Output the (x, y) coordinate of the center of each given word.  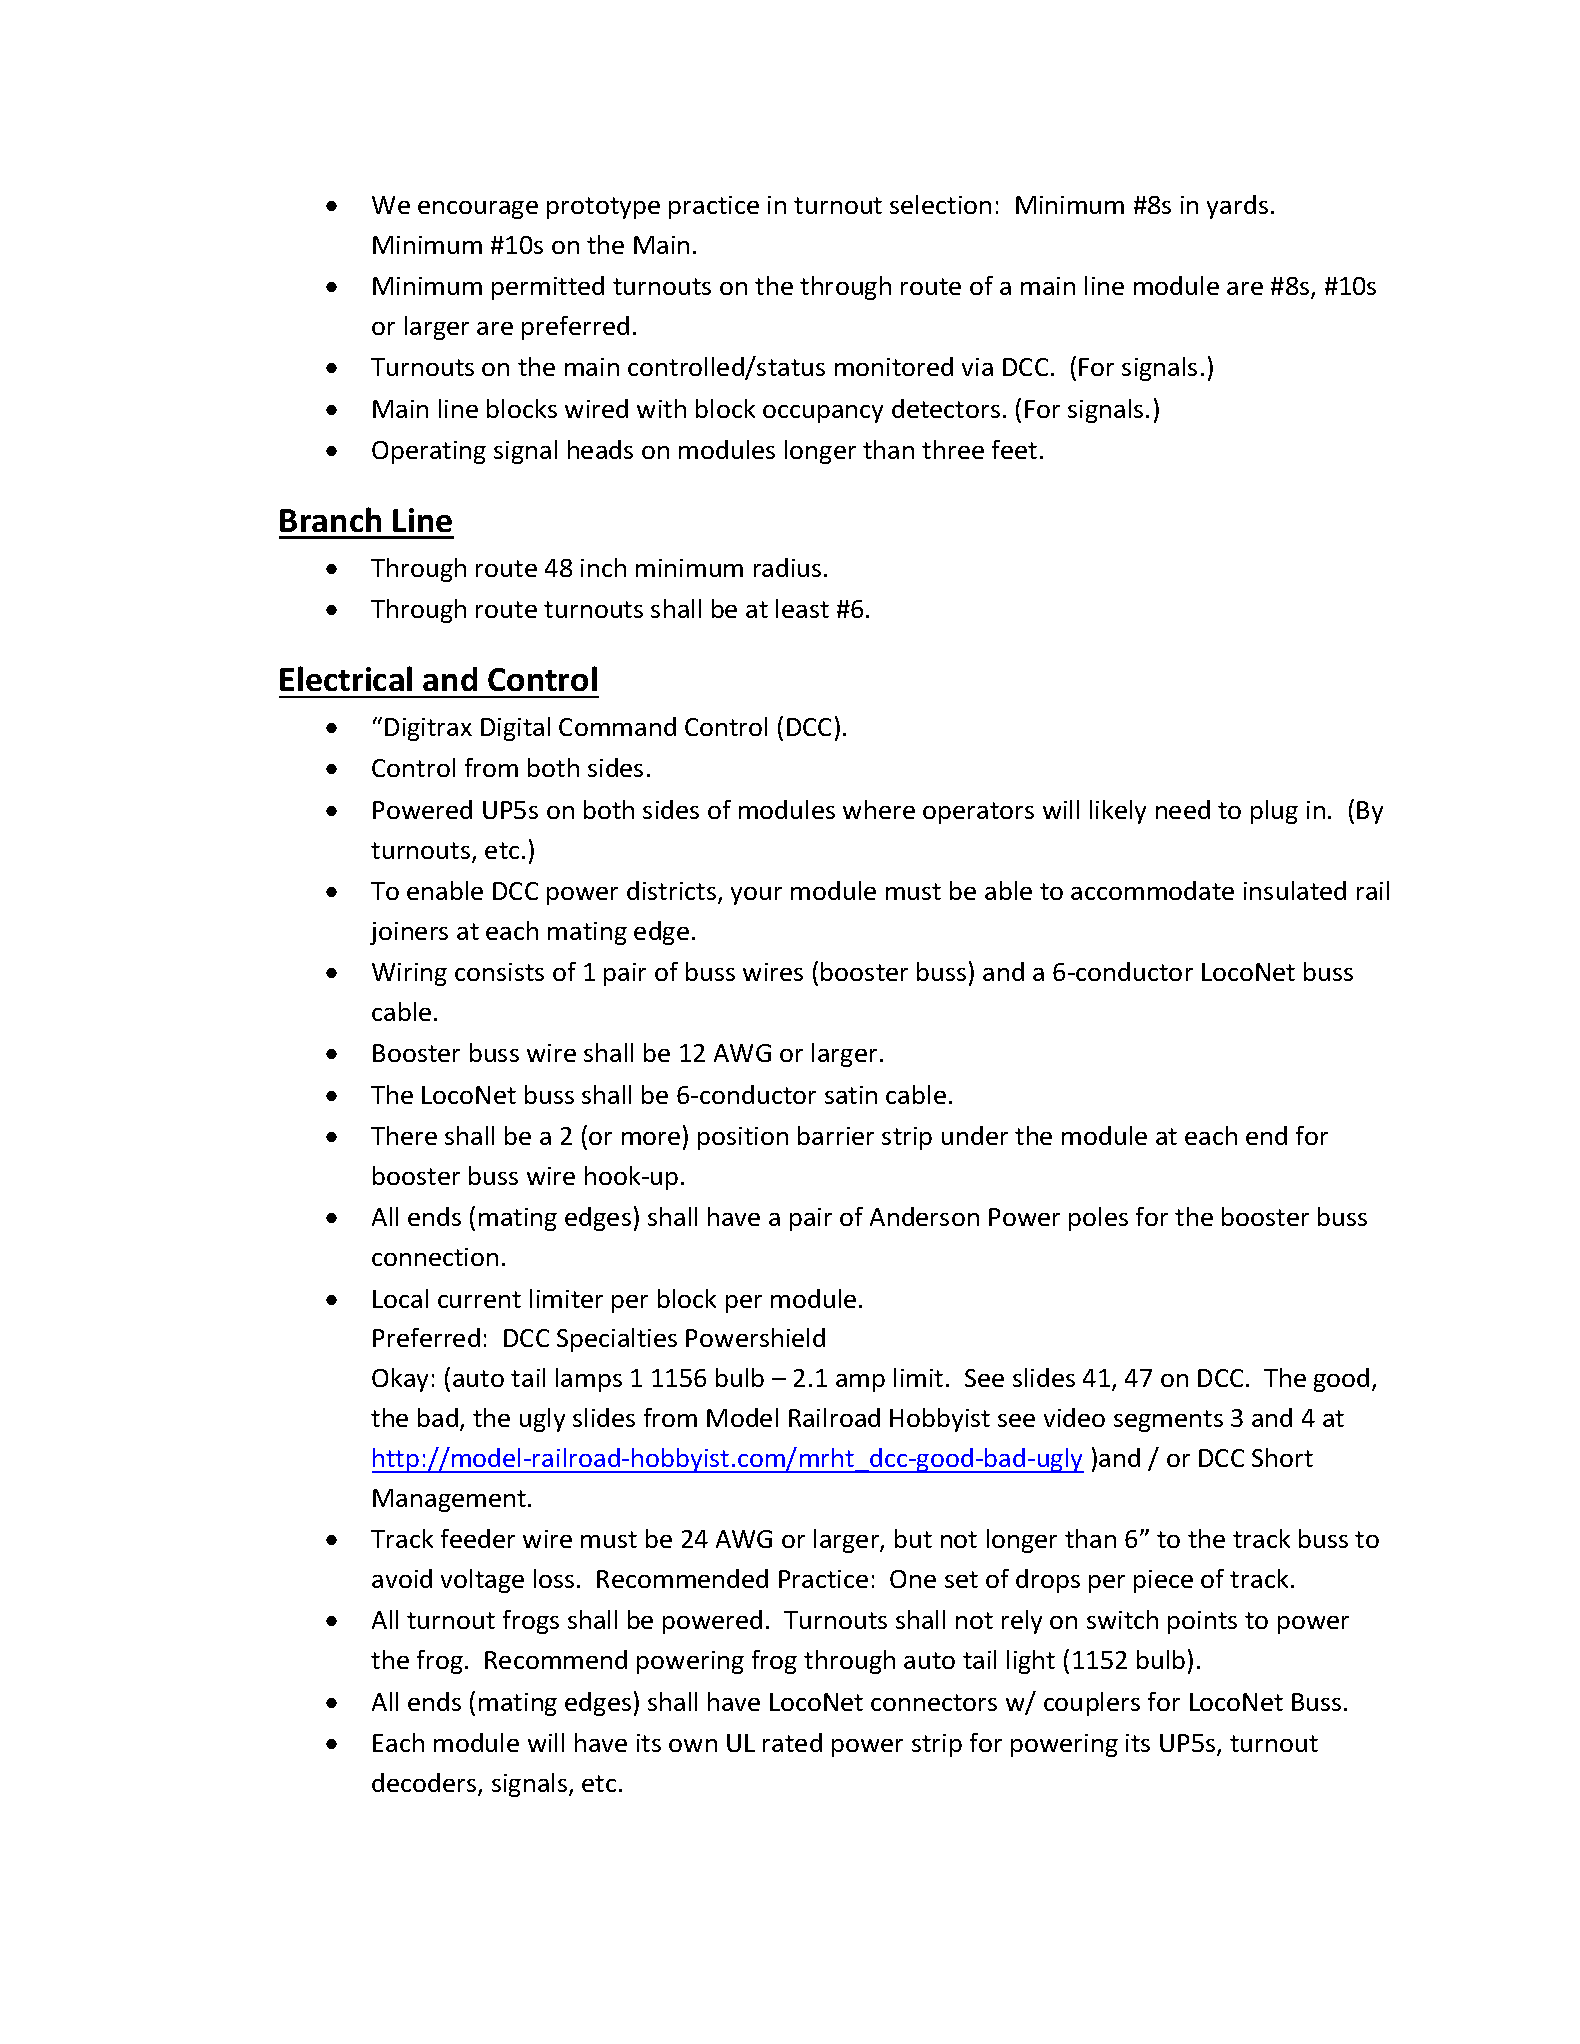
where (879, 809)
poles (1098, 1219)
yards (1237, 207)
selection (940, 204)
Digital (515, 729)
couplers (1092, 1704)
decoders (425, 1784)
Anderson (924, 1216)
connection (435, 1257)
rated (792, 1742)
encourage (478, 210)
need (1183, 809)
